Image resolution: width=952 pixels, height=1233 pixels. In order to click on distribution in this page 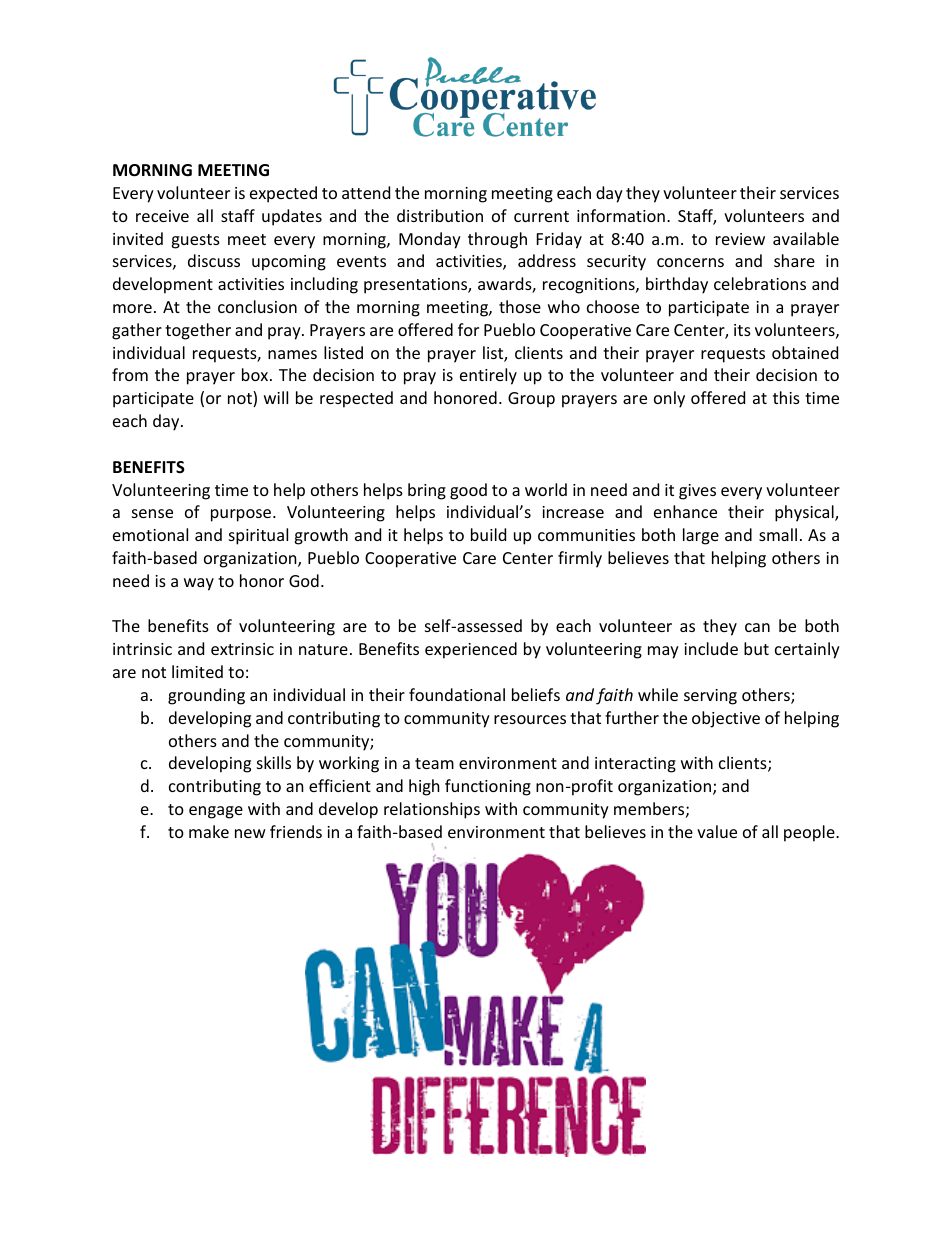, I will do `click(440, 215)`.
